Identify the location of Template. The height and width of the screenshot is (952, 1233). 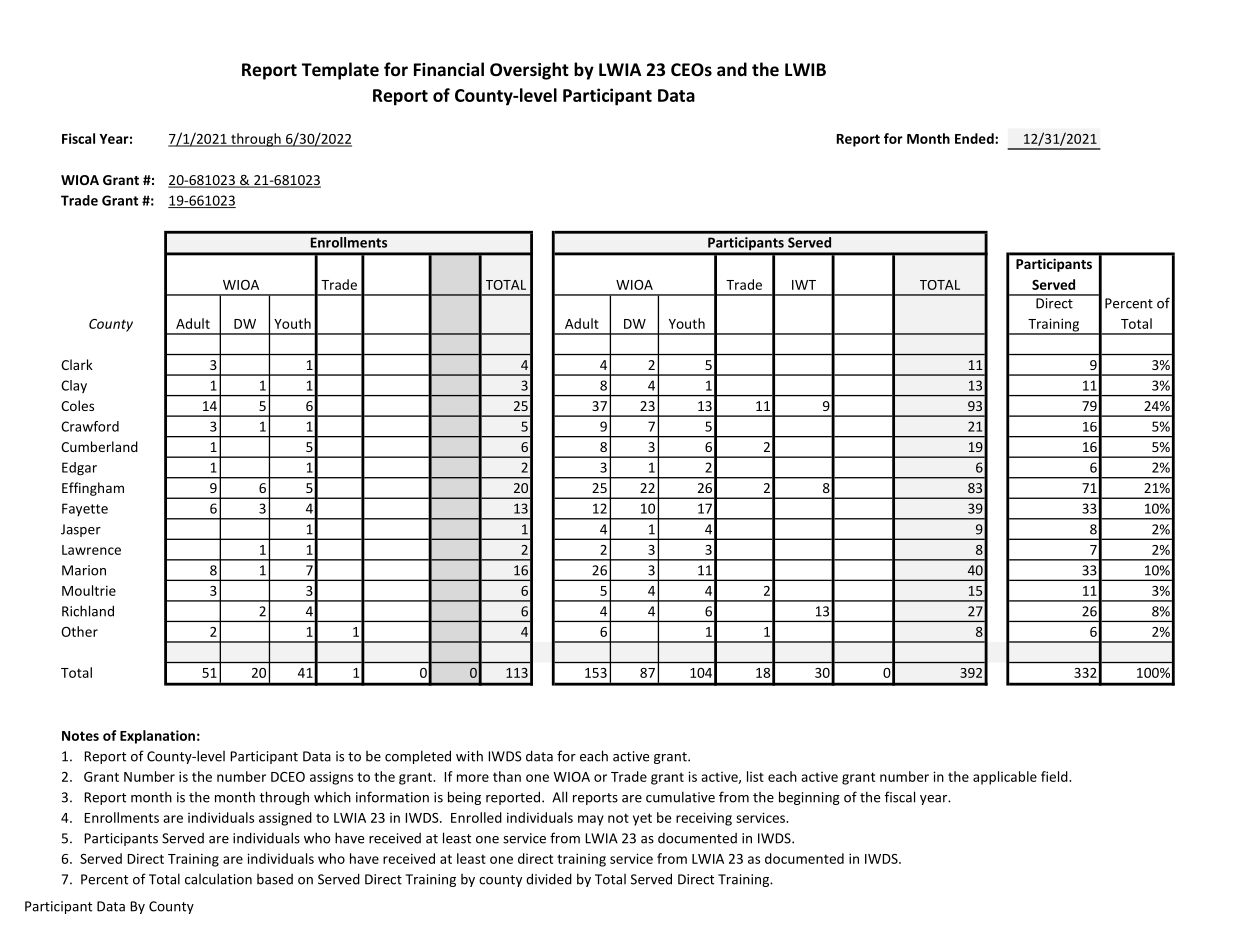
(340, 71).
